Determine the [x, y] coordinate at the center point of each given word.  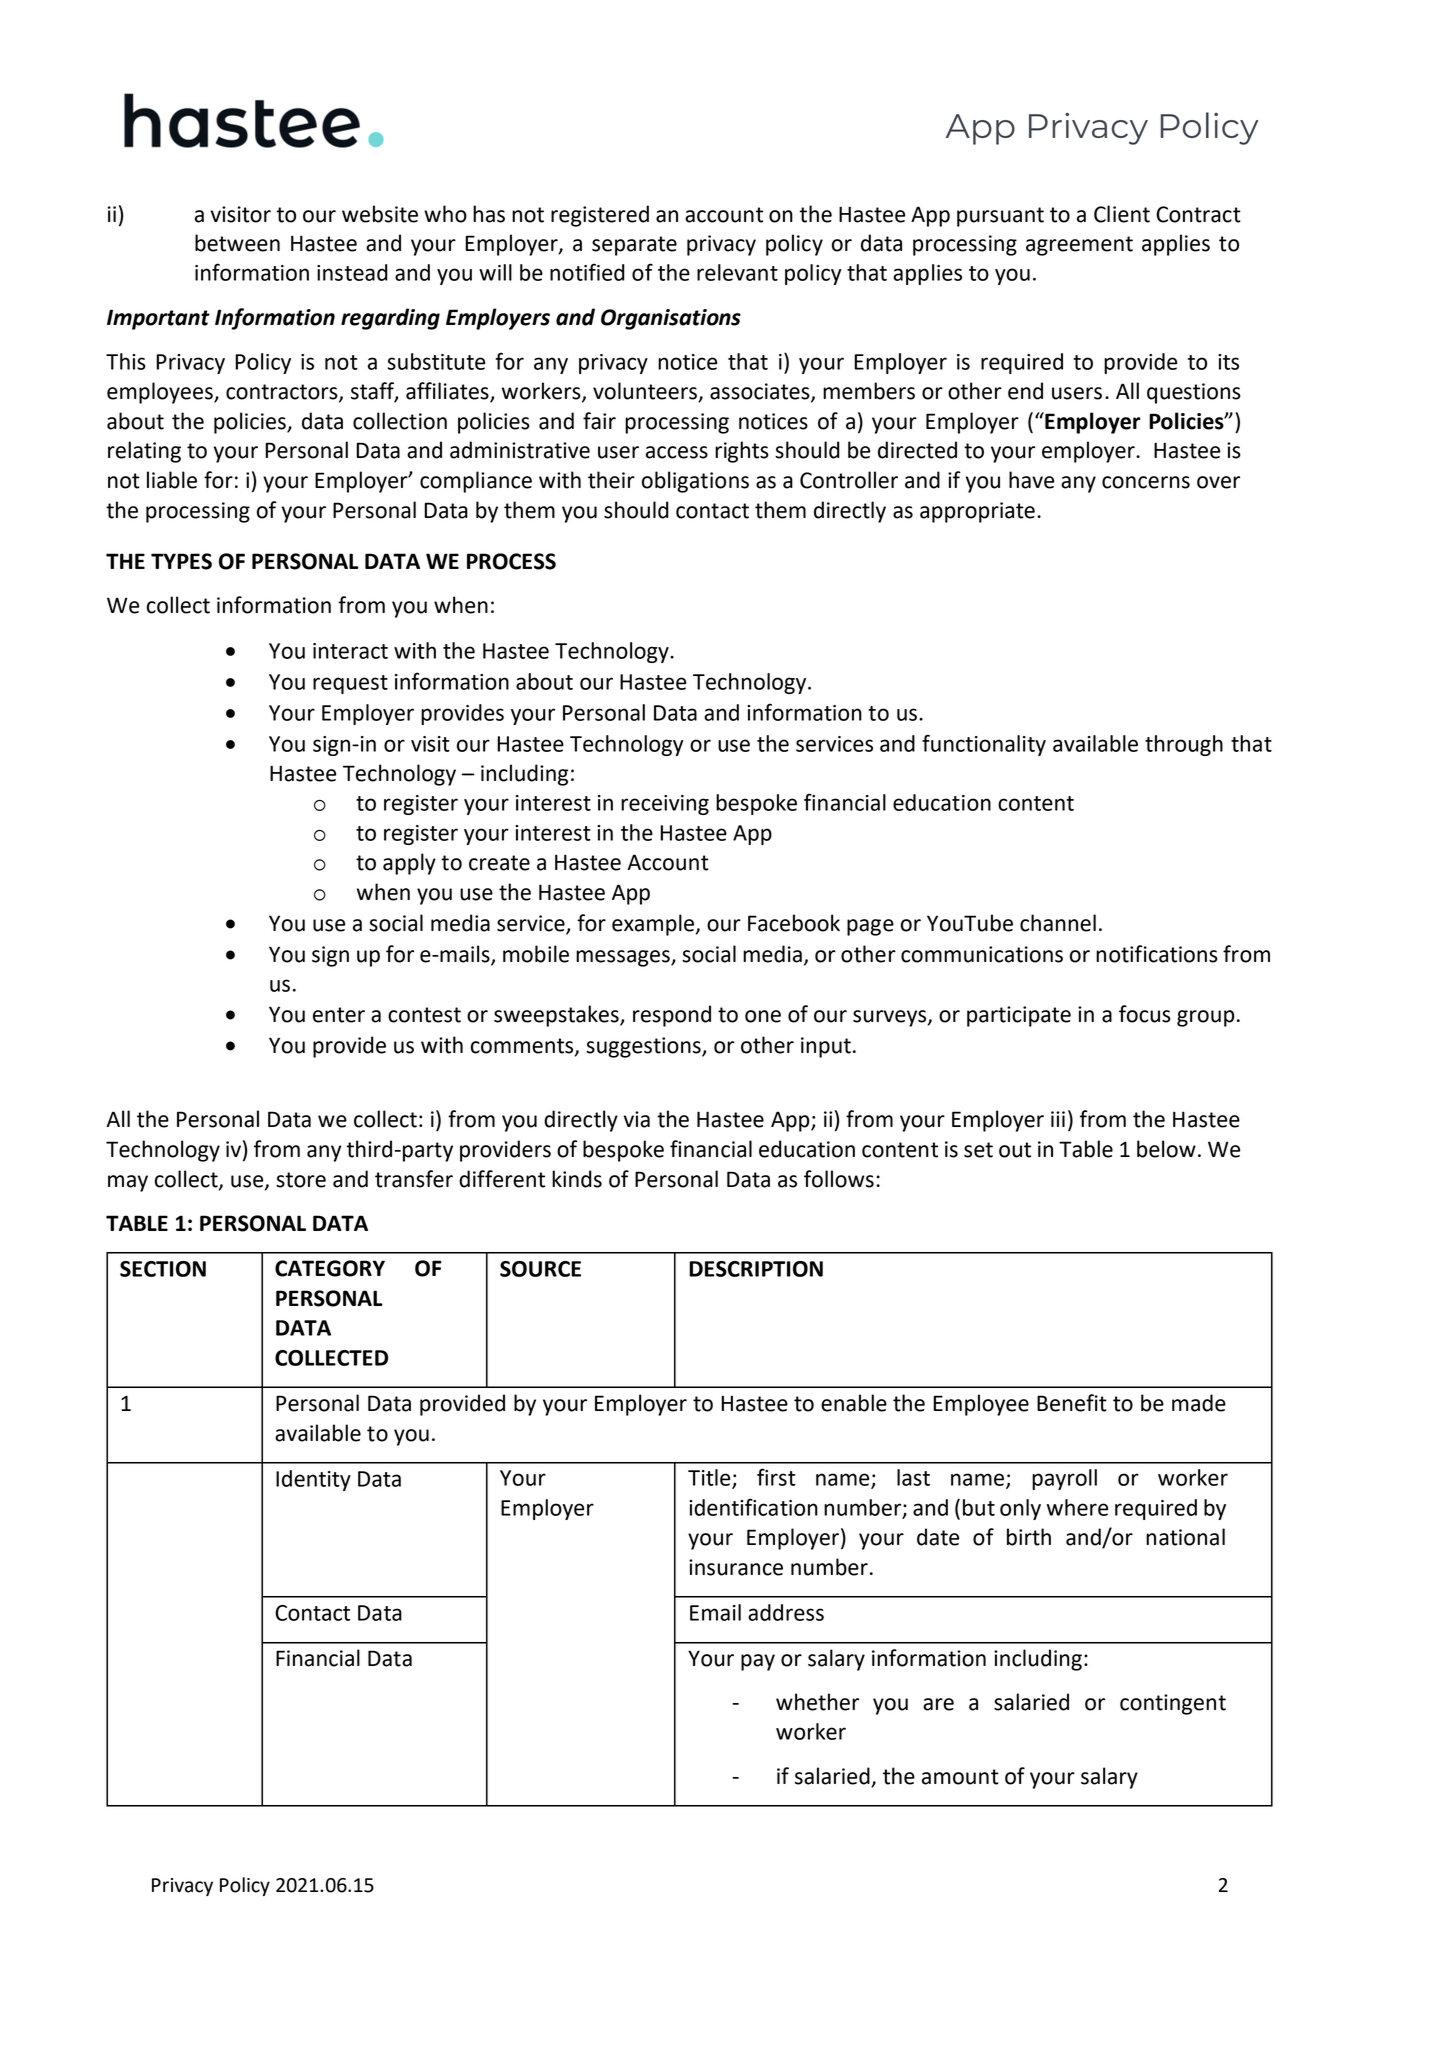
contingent [1173, 1704]
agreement [1079, 246]
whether [817, 1702]
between [237, 243]
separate [634, 246]
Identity [313, 1480]
